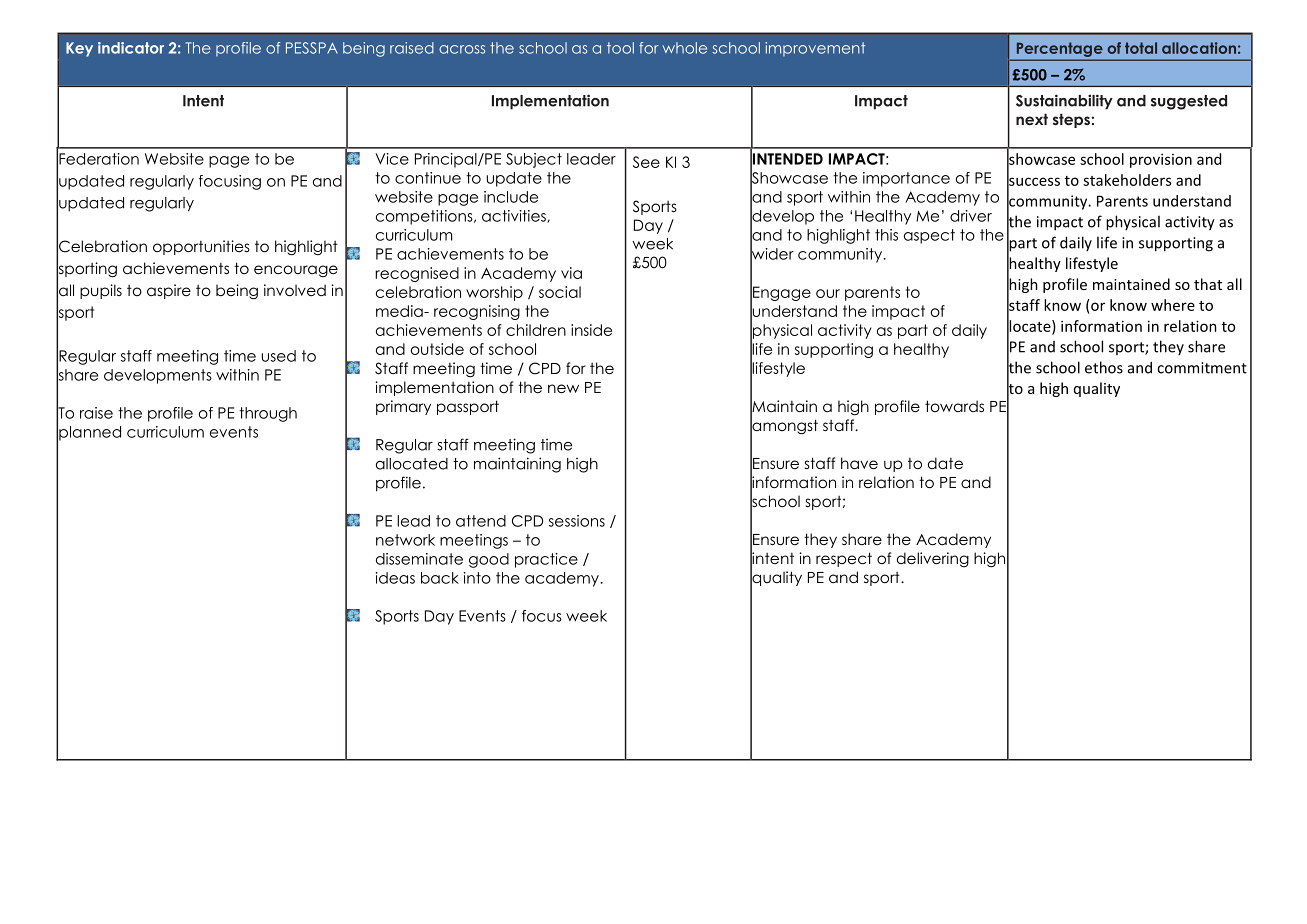 The height and width of the screenshot is (924, 1307). I want to click on indicator, so click(131, 48).
